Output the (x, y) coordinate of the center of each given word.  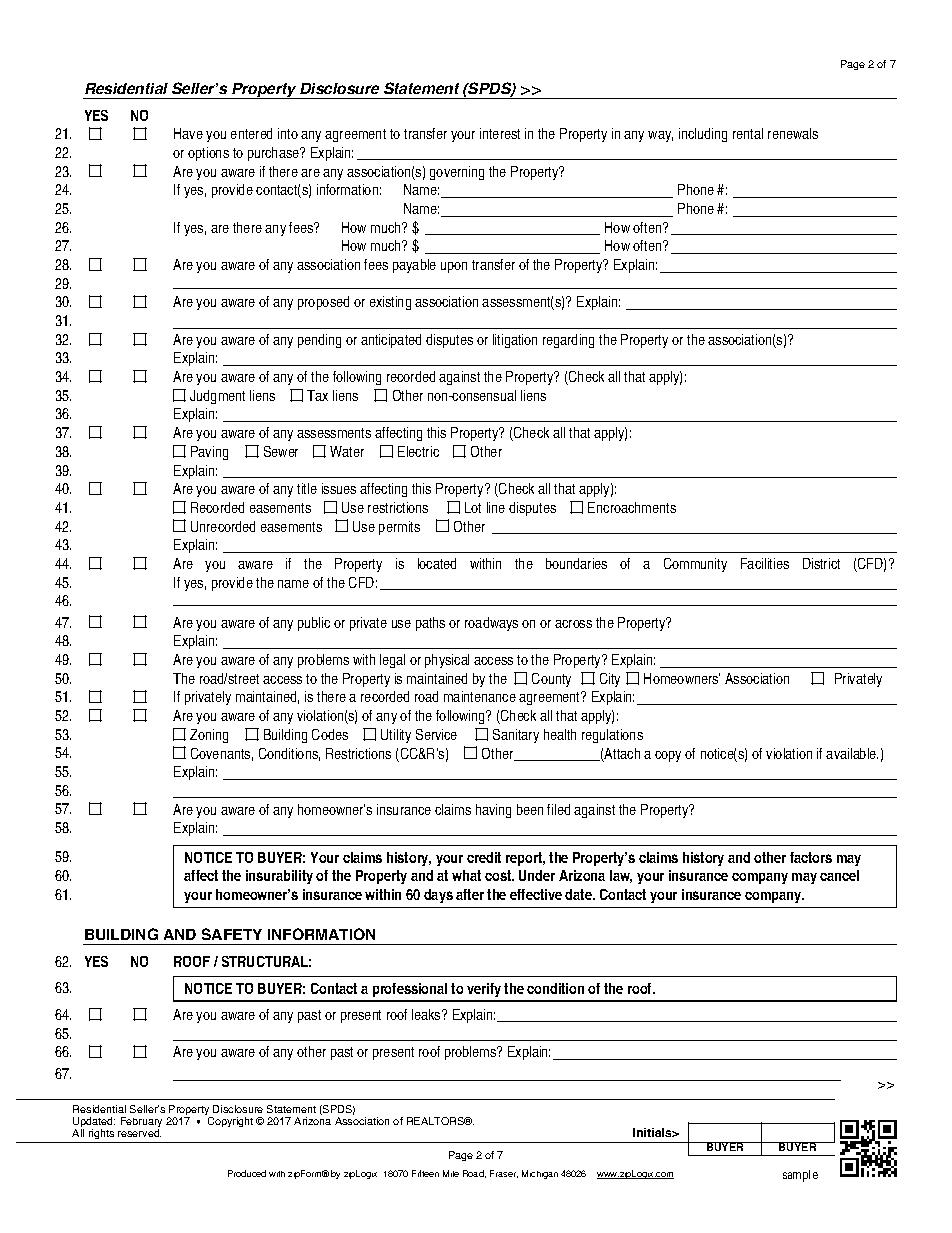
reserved (139, 1133)
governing (457, 173)
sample (800, 1176)
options (208, 154)
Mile (451, 1173)
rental (748, 133)
